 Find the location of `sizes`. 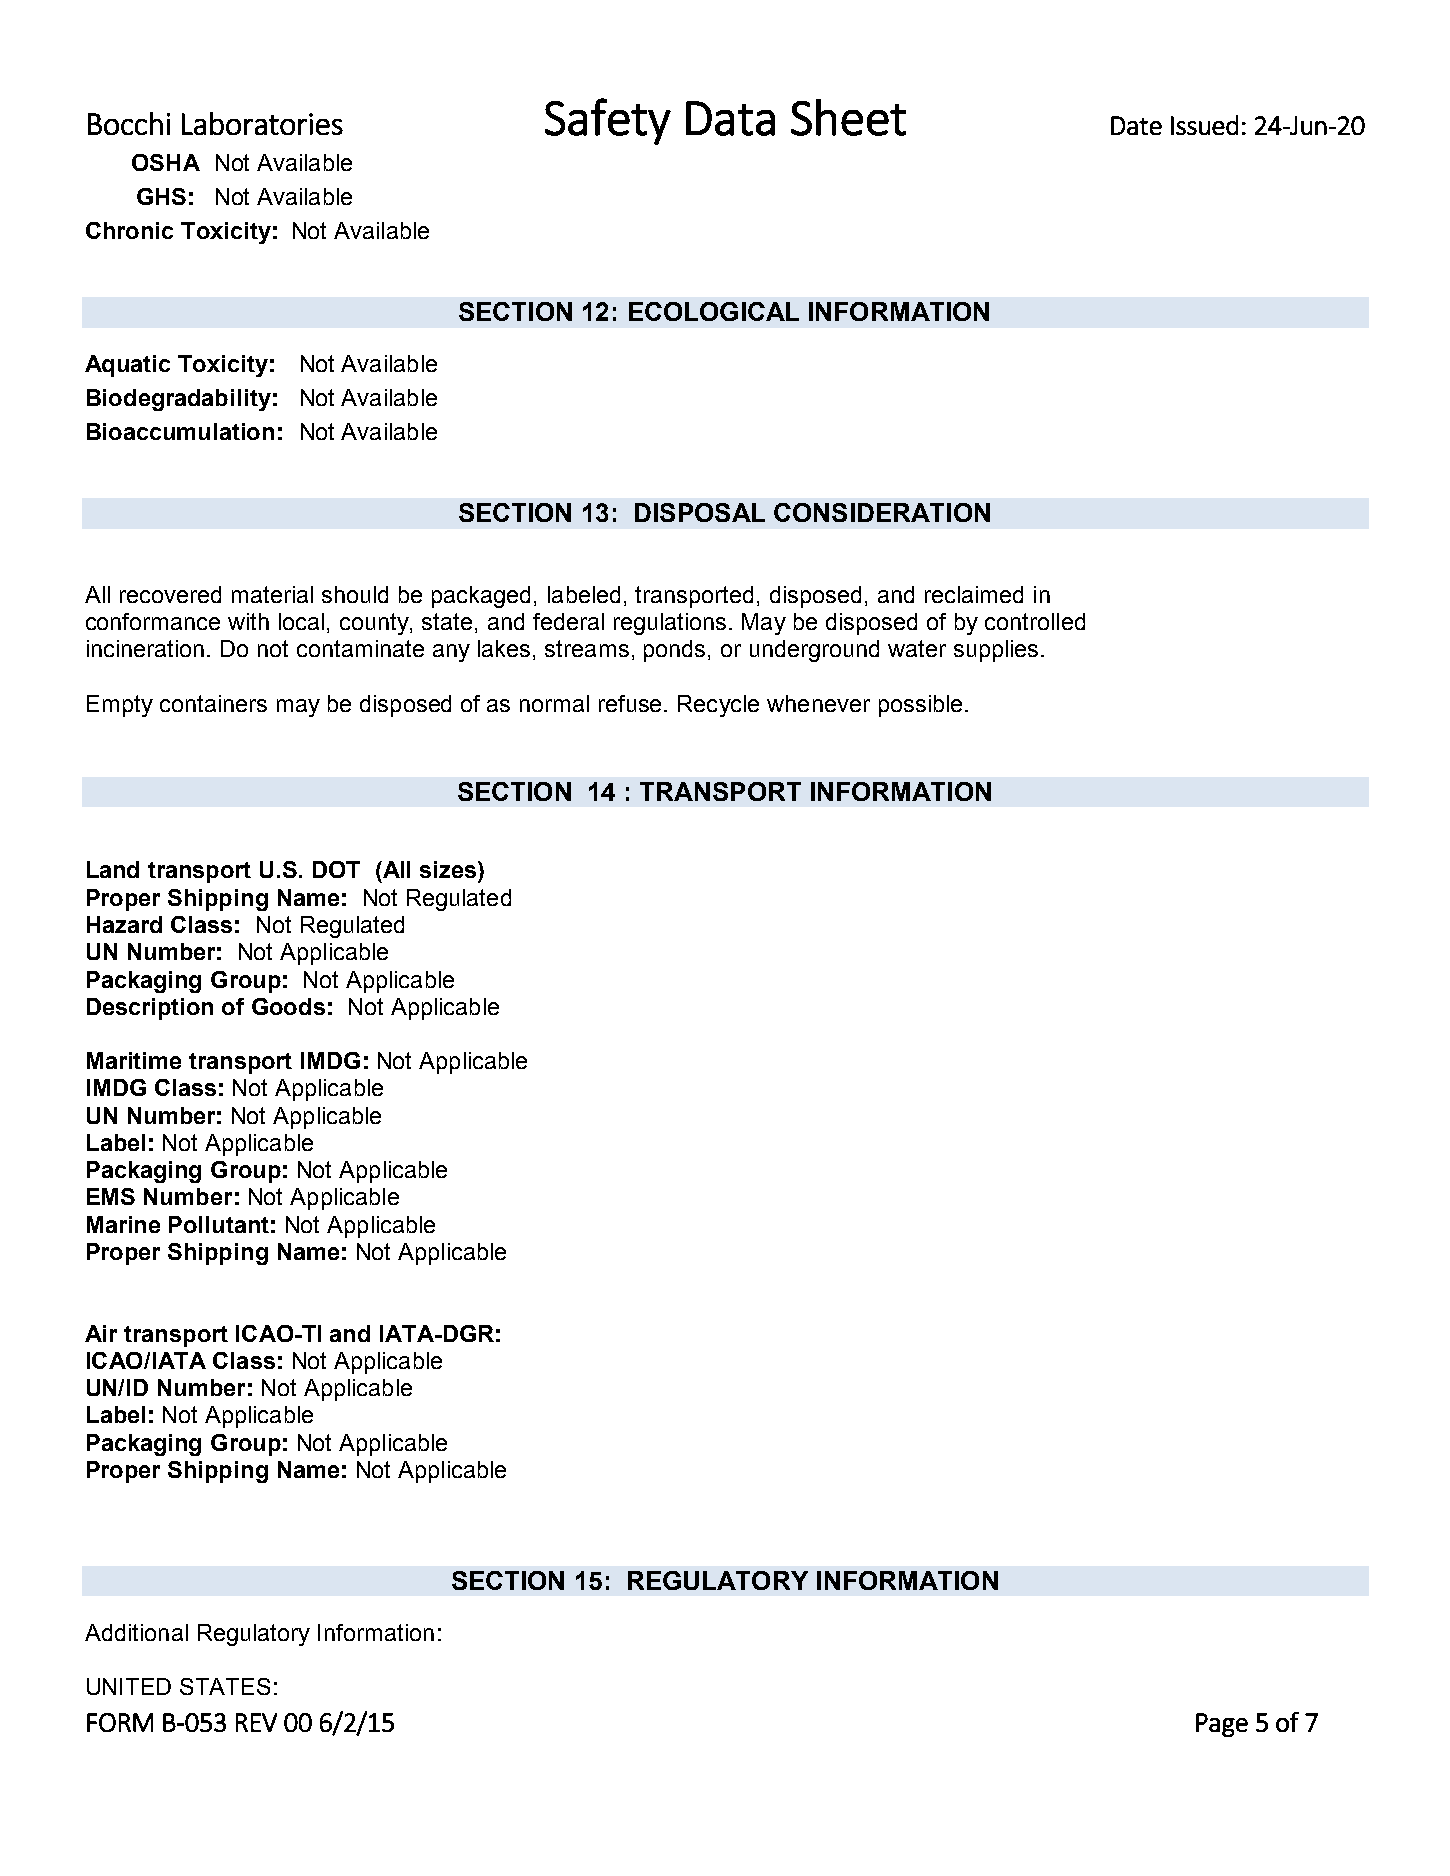

sizes is located at coordinates (449, 869).
